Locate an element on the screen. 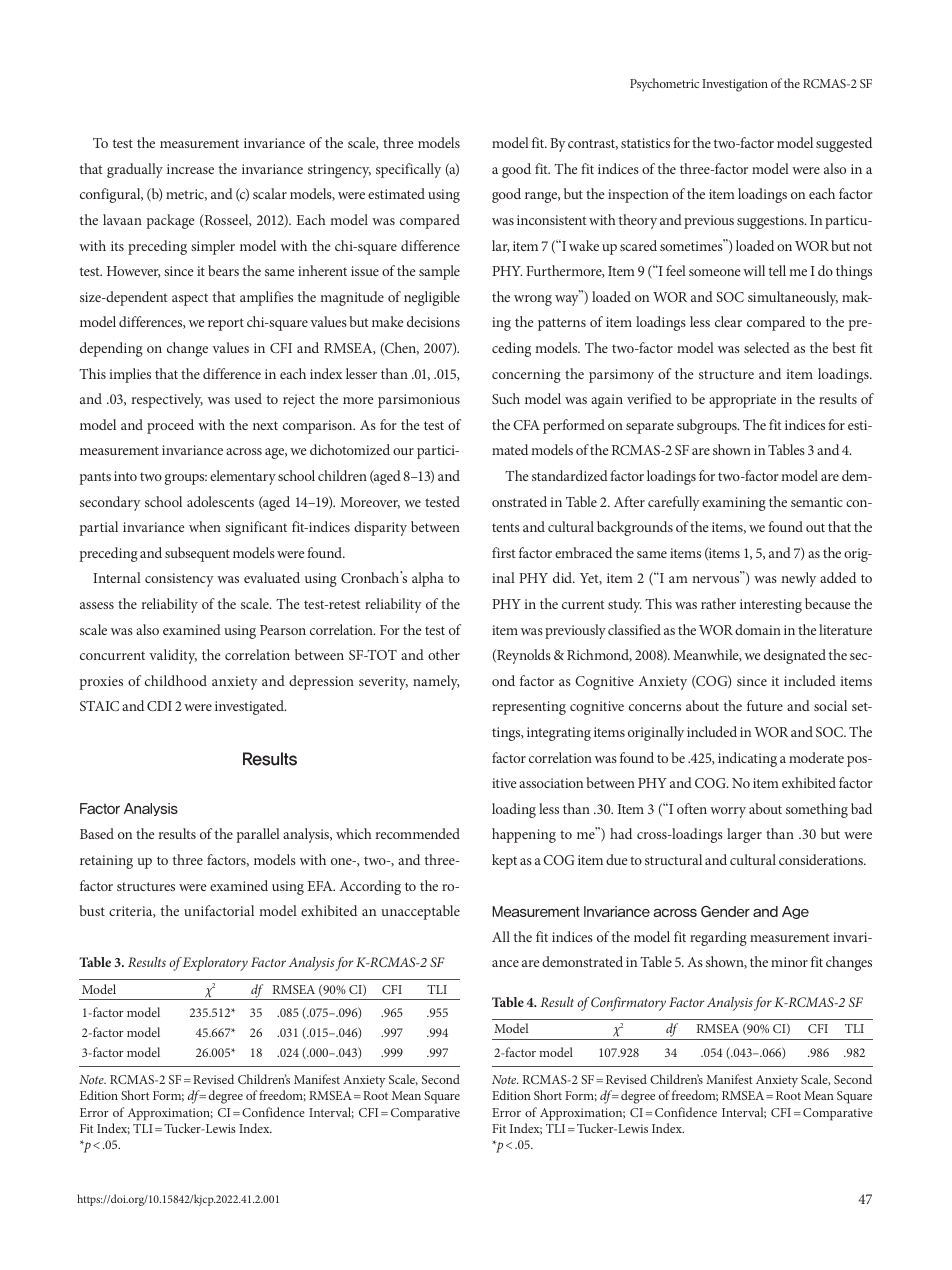  first is located at coordinates (504, 552).
